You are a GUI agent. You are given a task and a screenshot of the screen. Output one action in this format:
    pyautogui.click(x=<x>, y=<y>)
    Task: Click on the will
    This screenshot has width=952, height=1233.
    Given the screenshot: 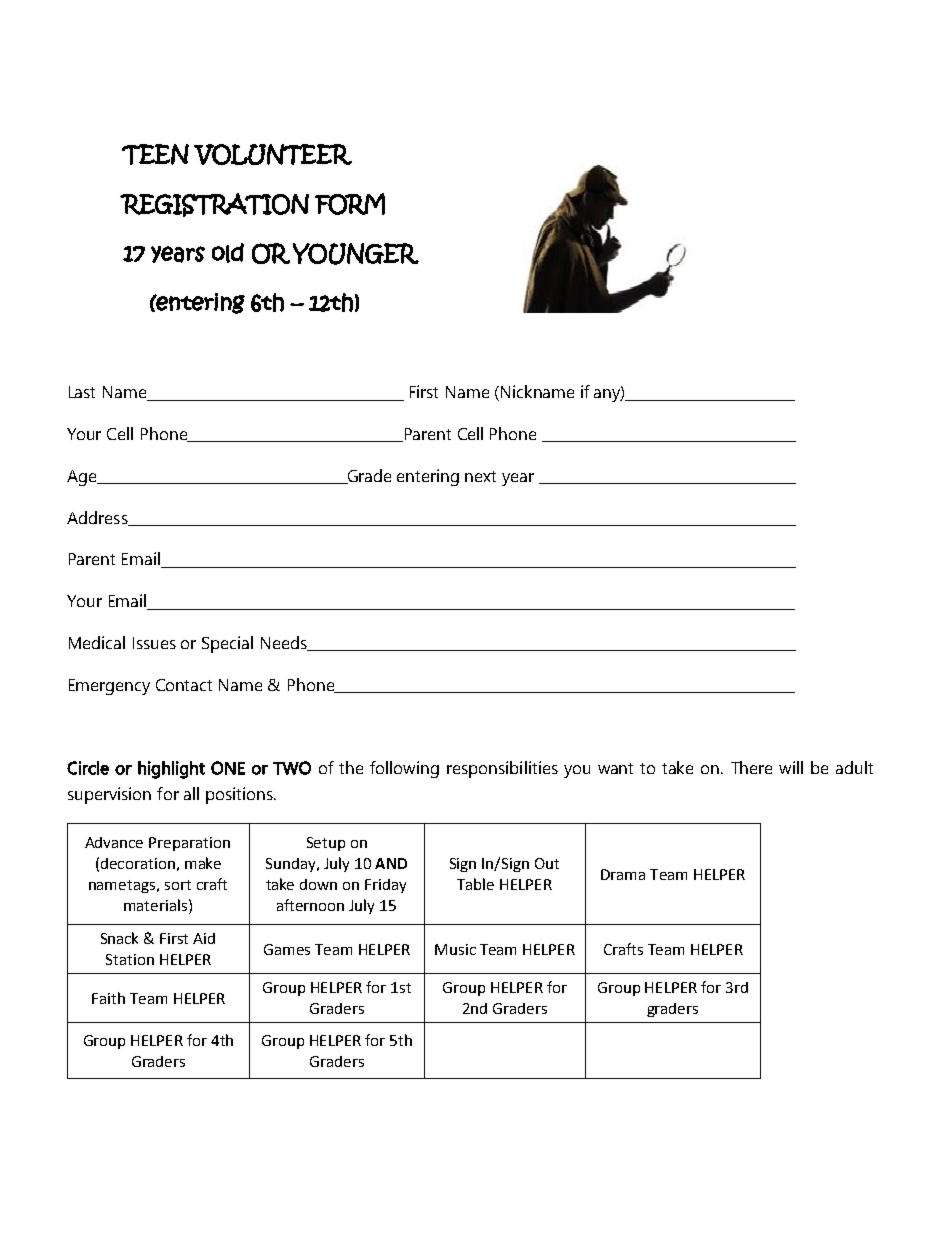 What is the action you would take?
    pyautogui.click(x=791, y=767)
